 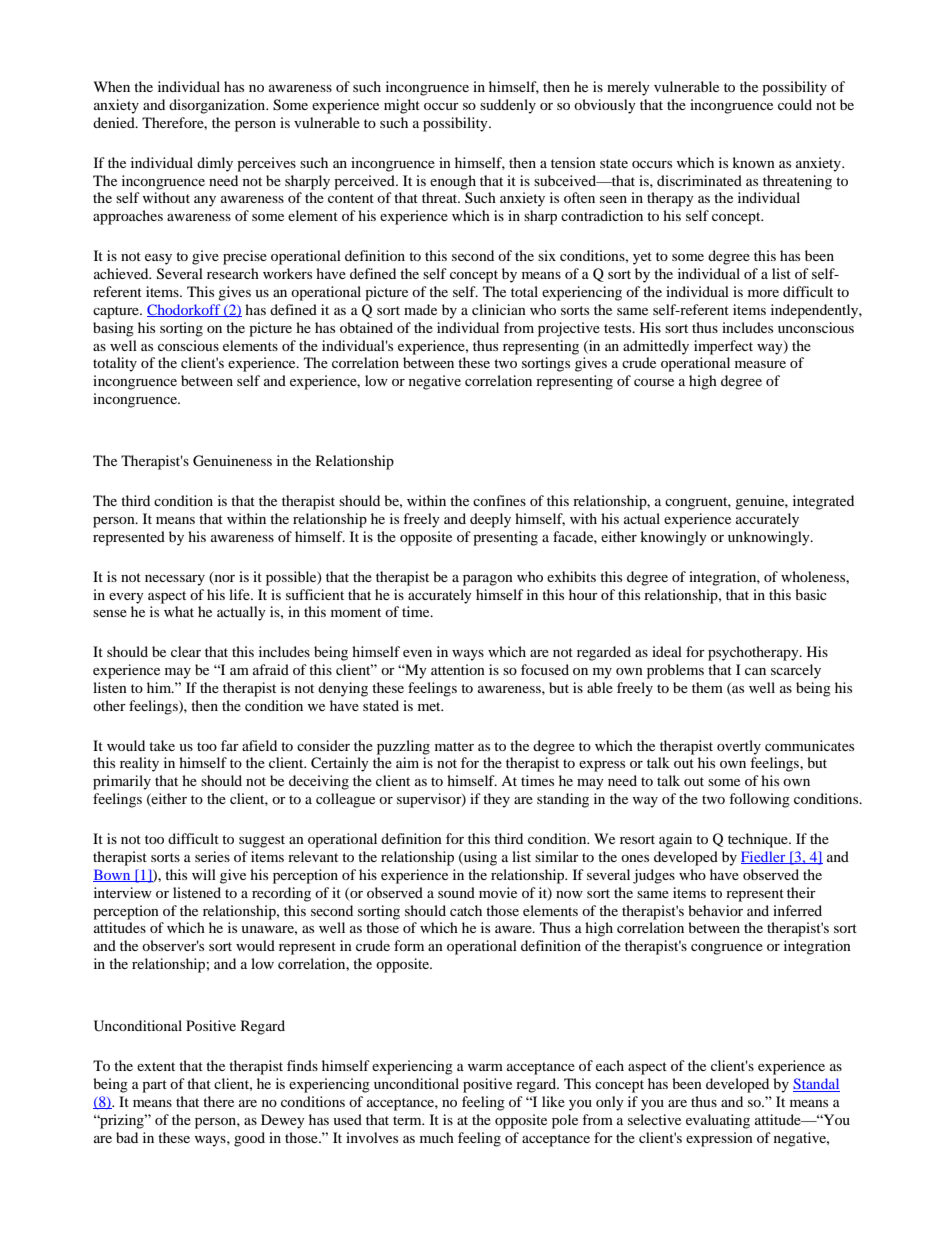 What do you see at coordinates (218, 106) in the screenshot?
I see `disorganization` at bounding box center [218, 106].
